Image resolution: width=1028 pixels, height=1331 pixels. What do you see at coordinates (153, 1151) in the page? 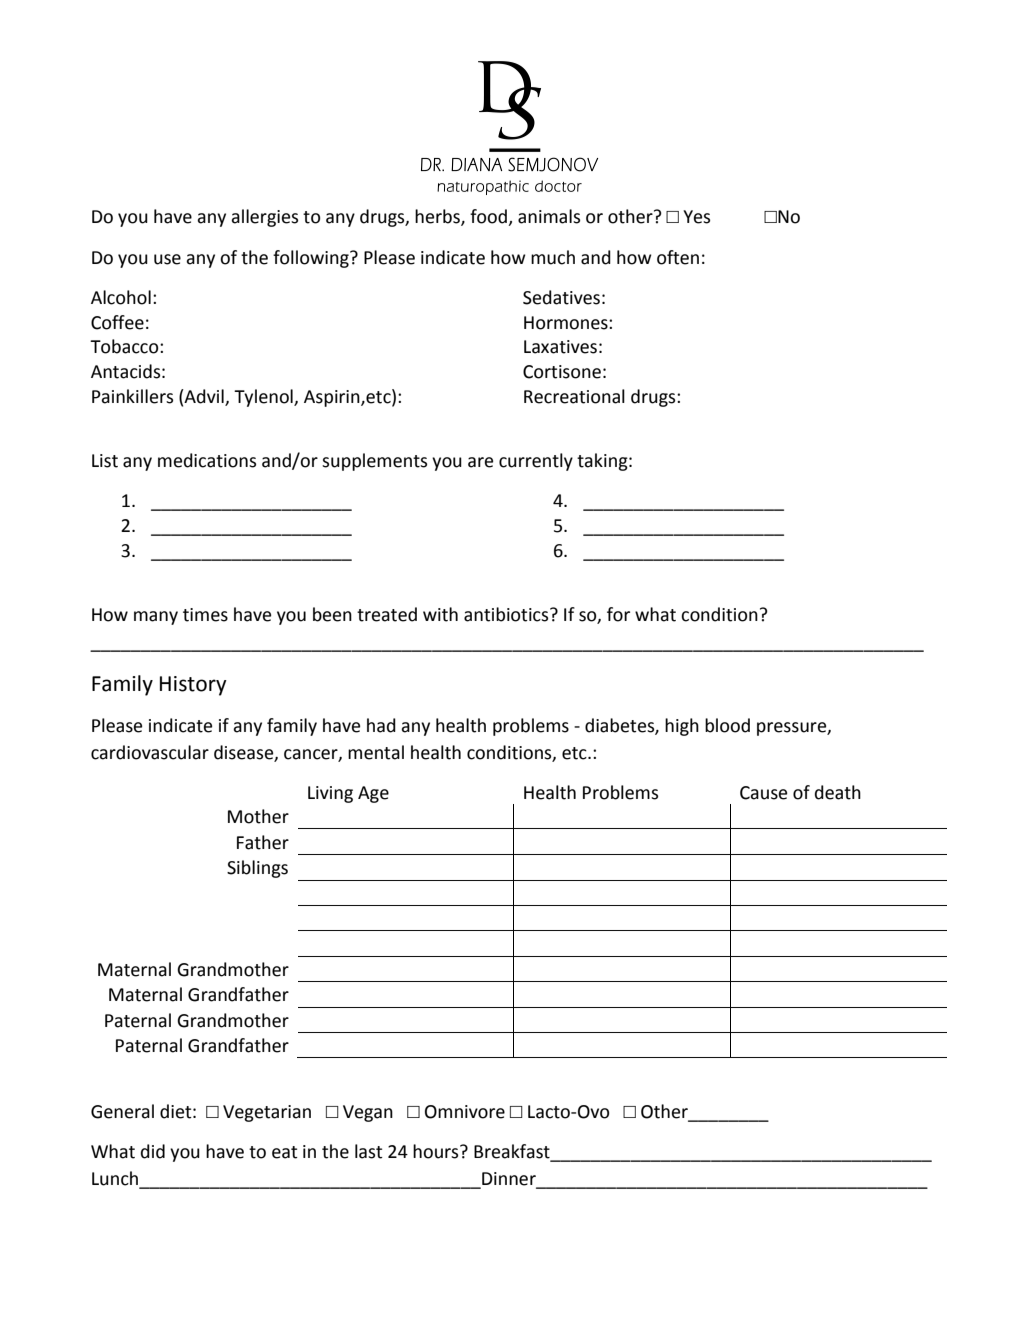
I see `did` at bounding box center [153, 1151].
